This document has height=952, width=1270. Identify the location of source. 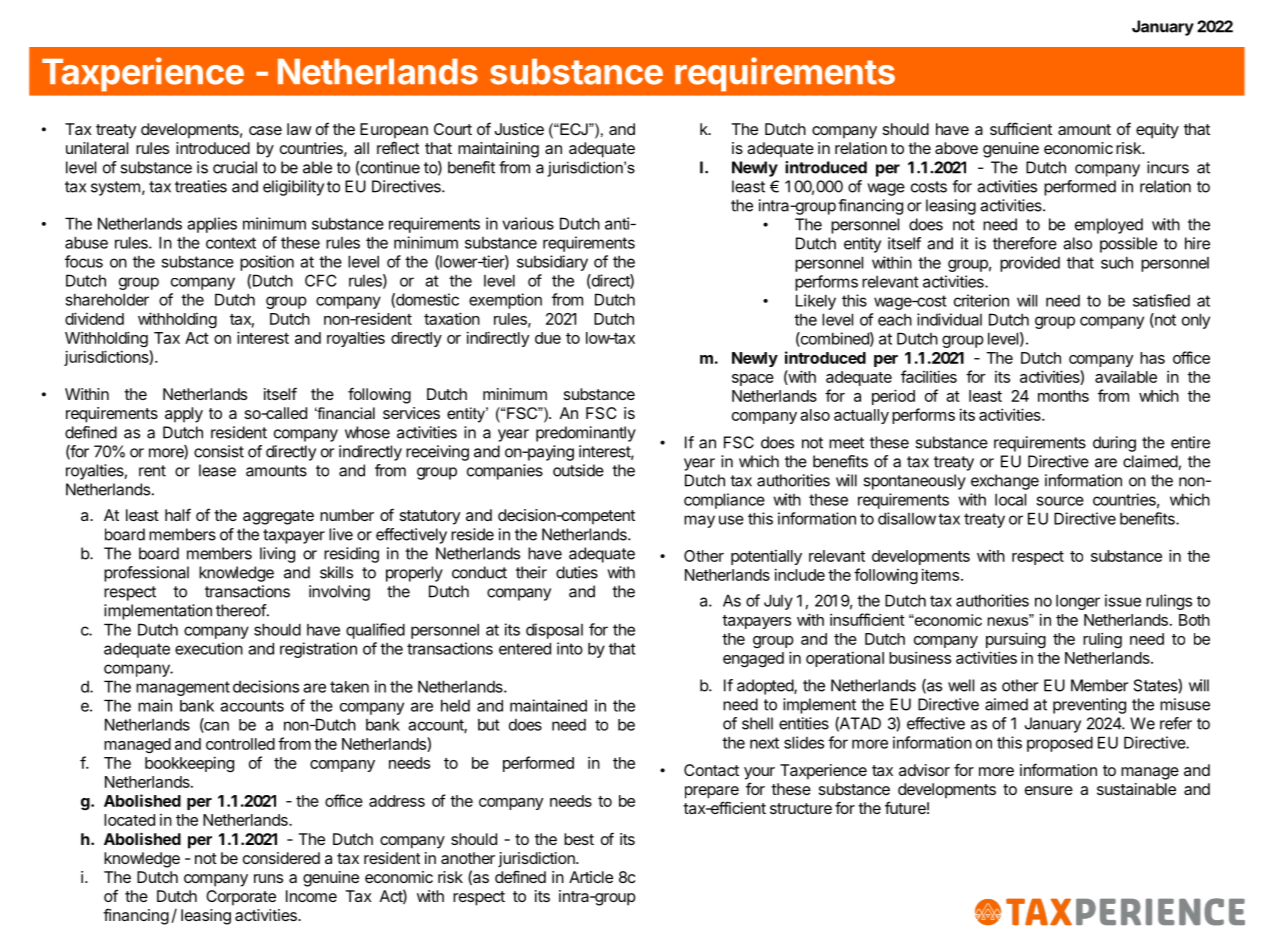
(1060, 501).
